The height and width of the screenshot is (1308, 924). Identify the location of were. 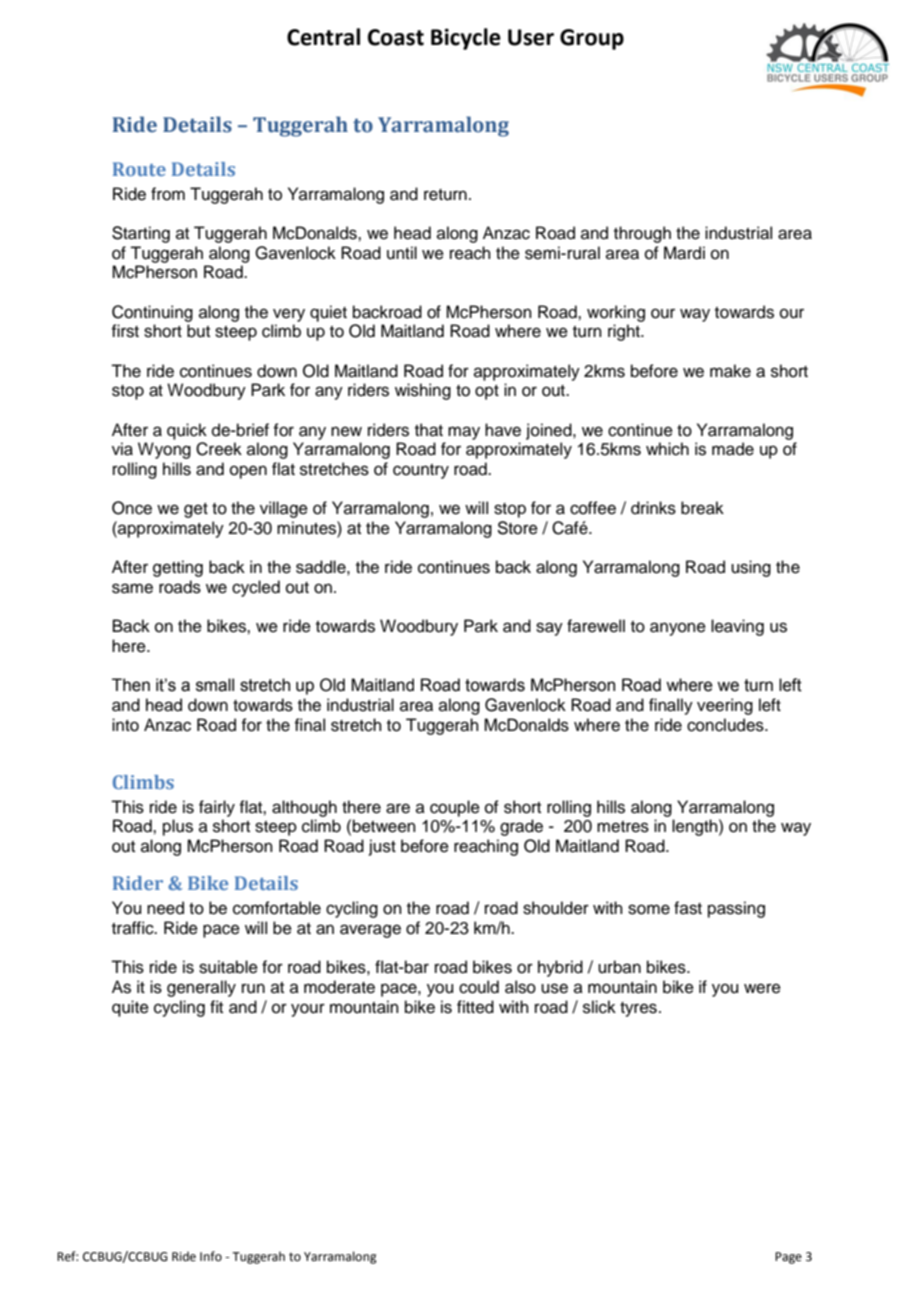
(762, 988).
